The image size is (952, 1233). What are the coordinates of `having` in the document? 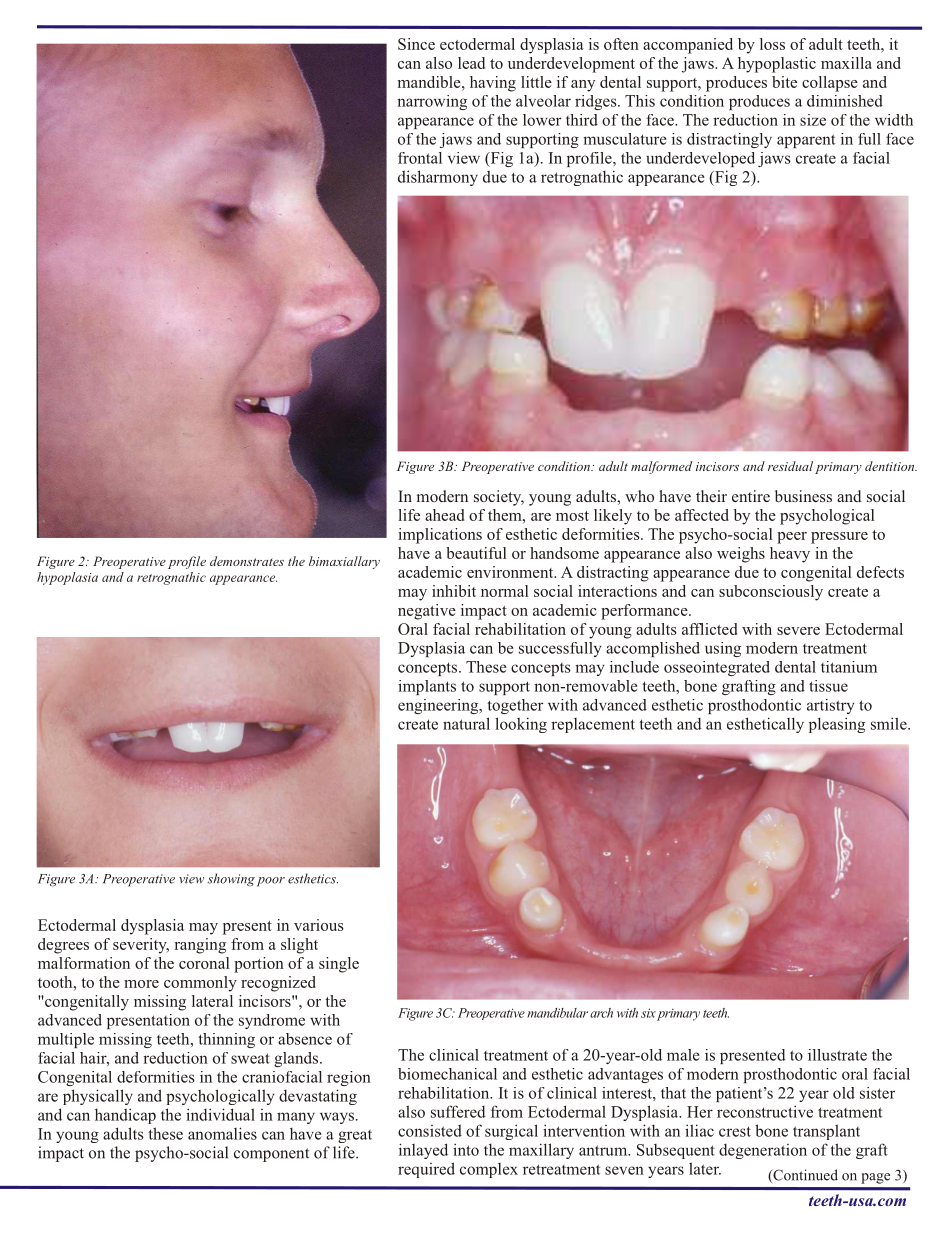 It's located at (493, 84).
